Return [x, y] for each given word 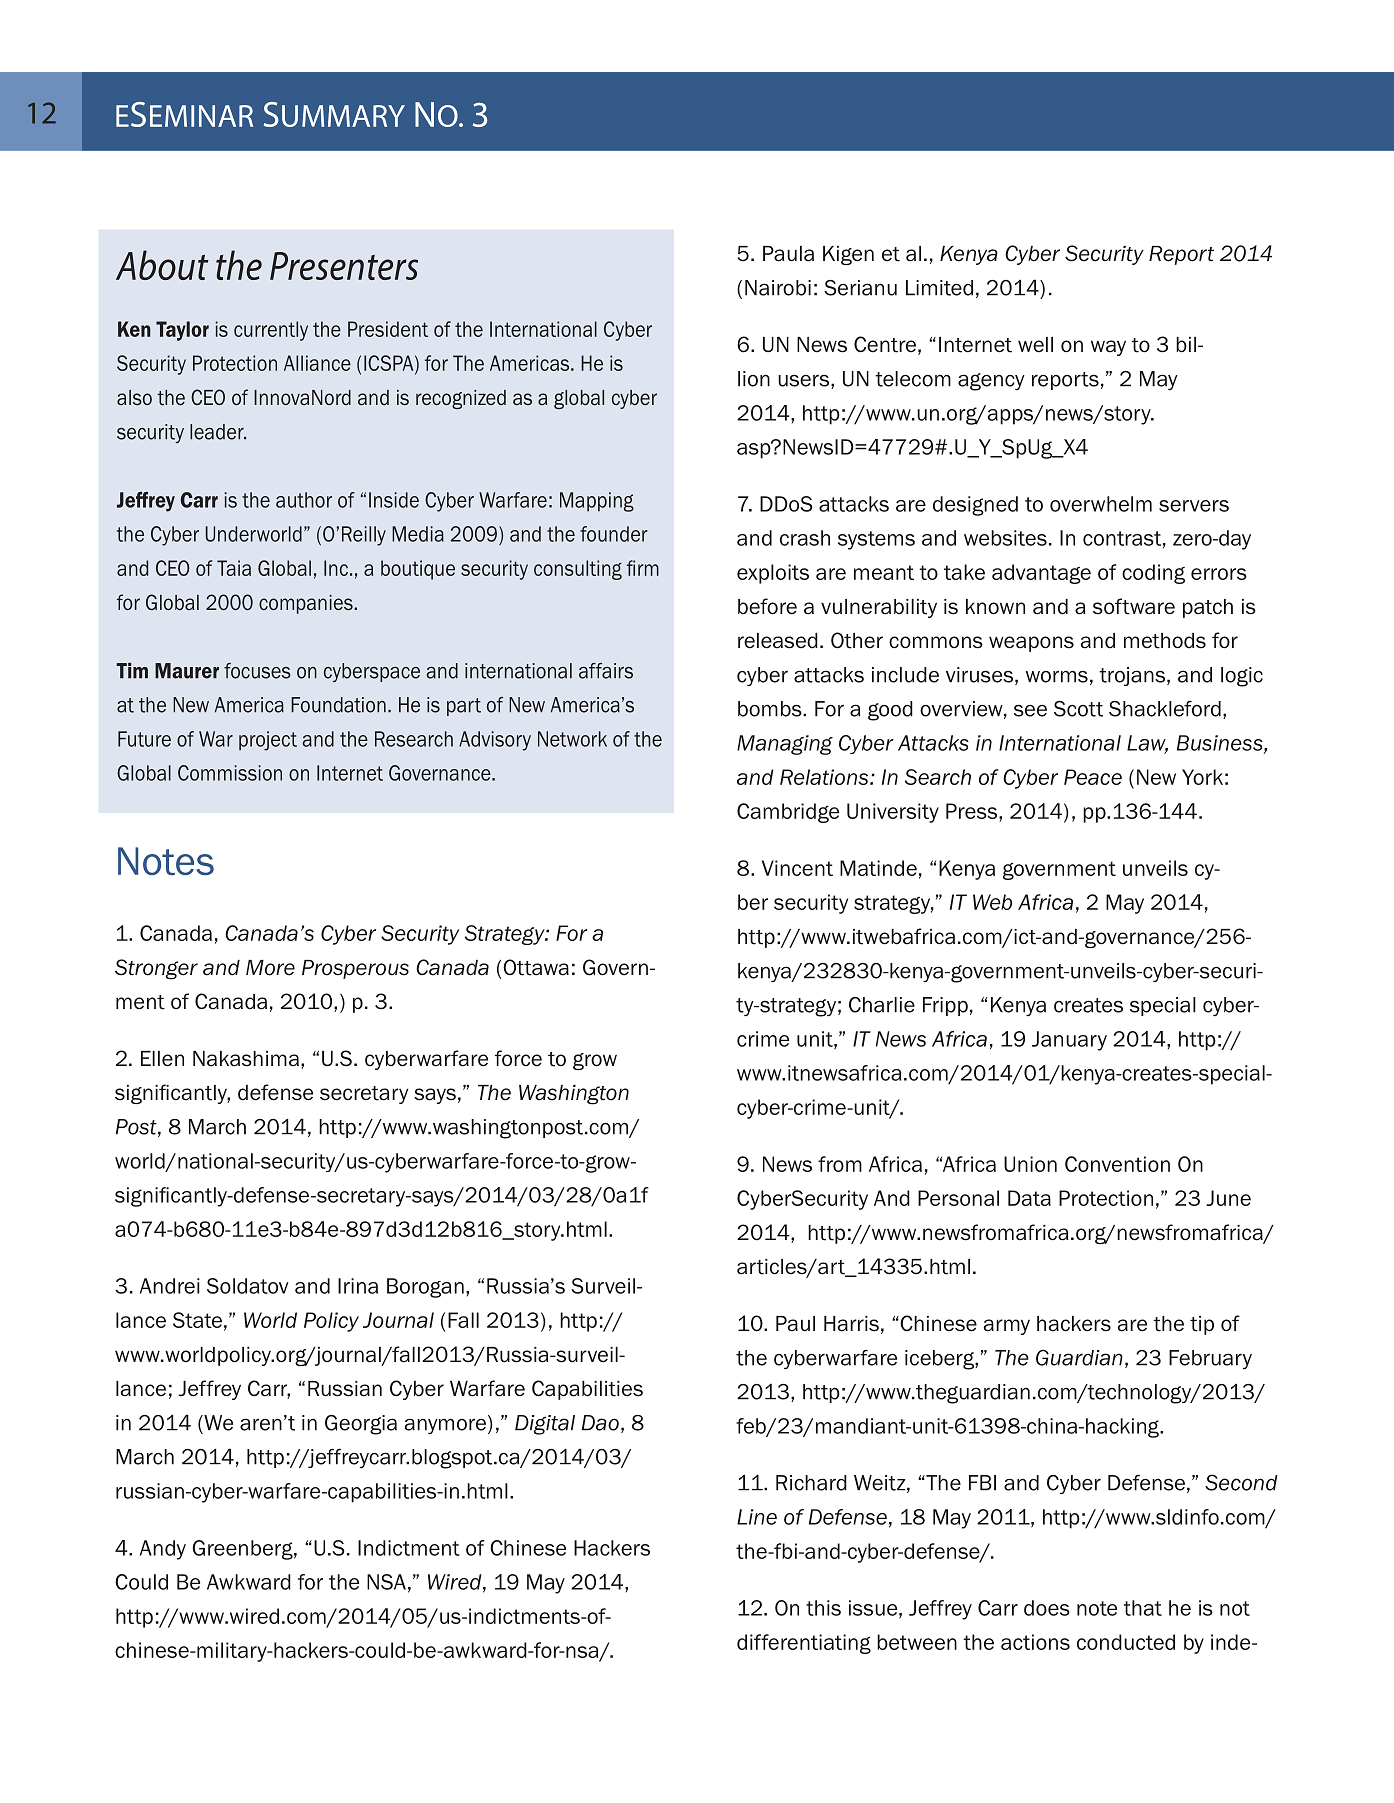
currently [271, 331]
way [1108, 348]
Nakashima [246, 1059]
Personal [958, 1198]
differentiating [804, 1644]
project [268, 741]
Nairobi [778, 288]
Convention [1117, 1164]
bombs [771, 709]
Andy [163, 1550]
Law [1147, 744]
